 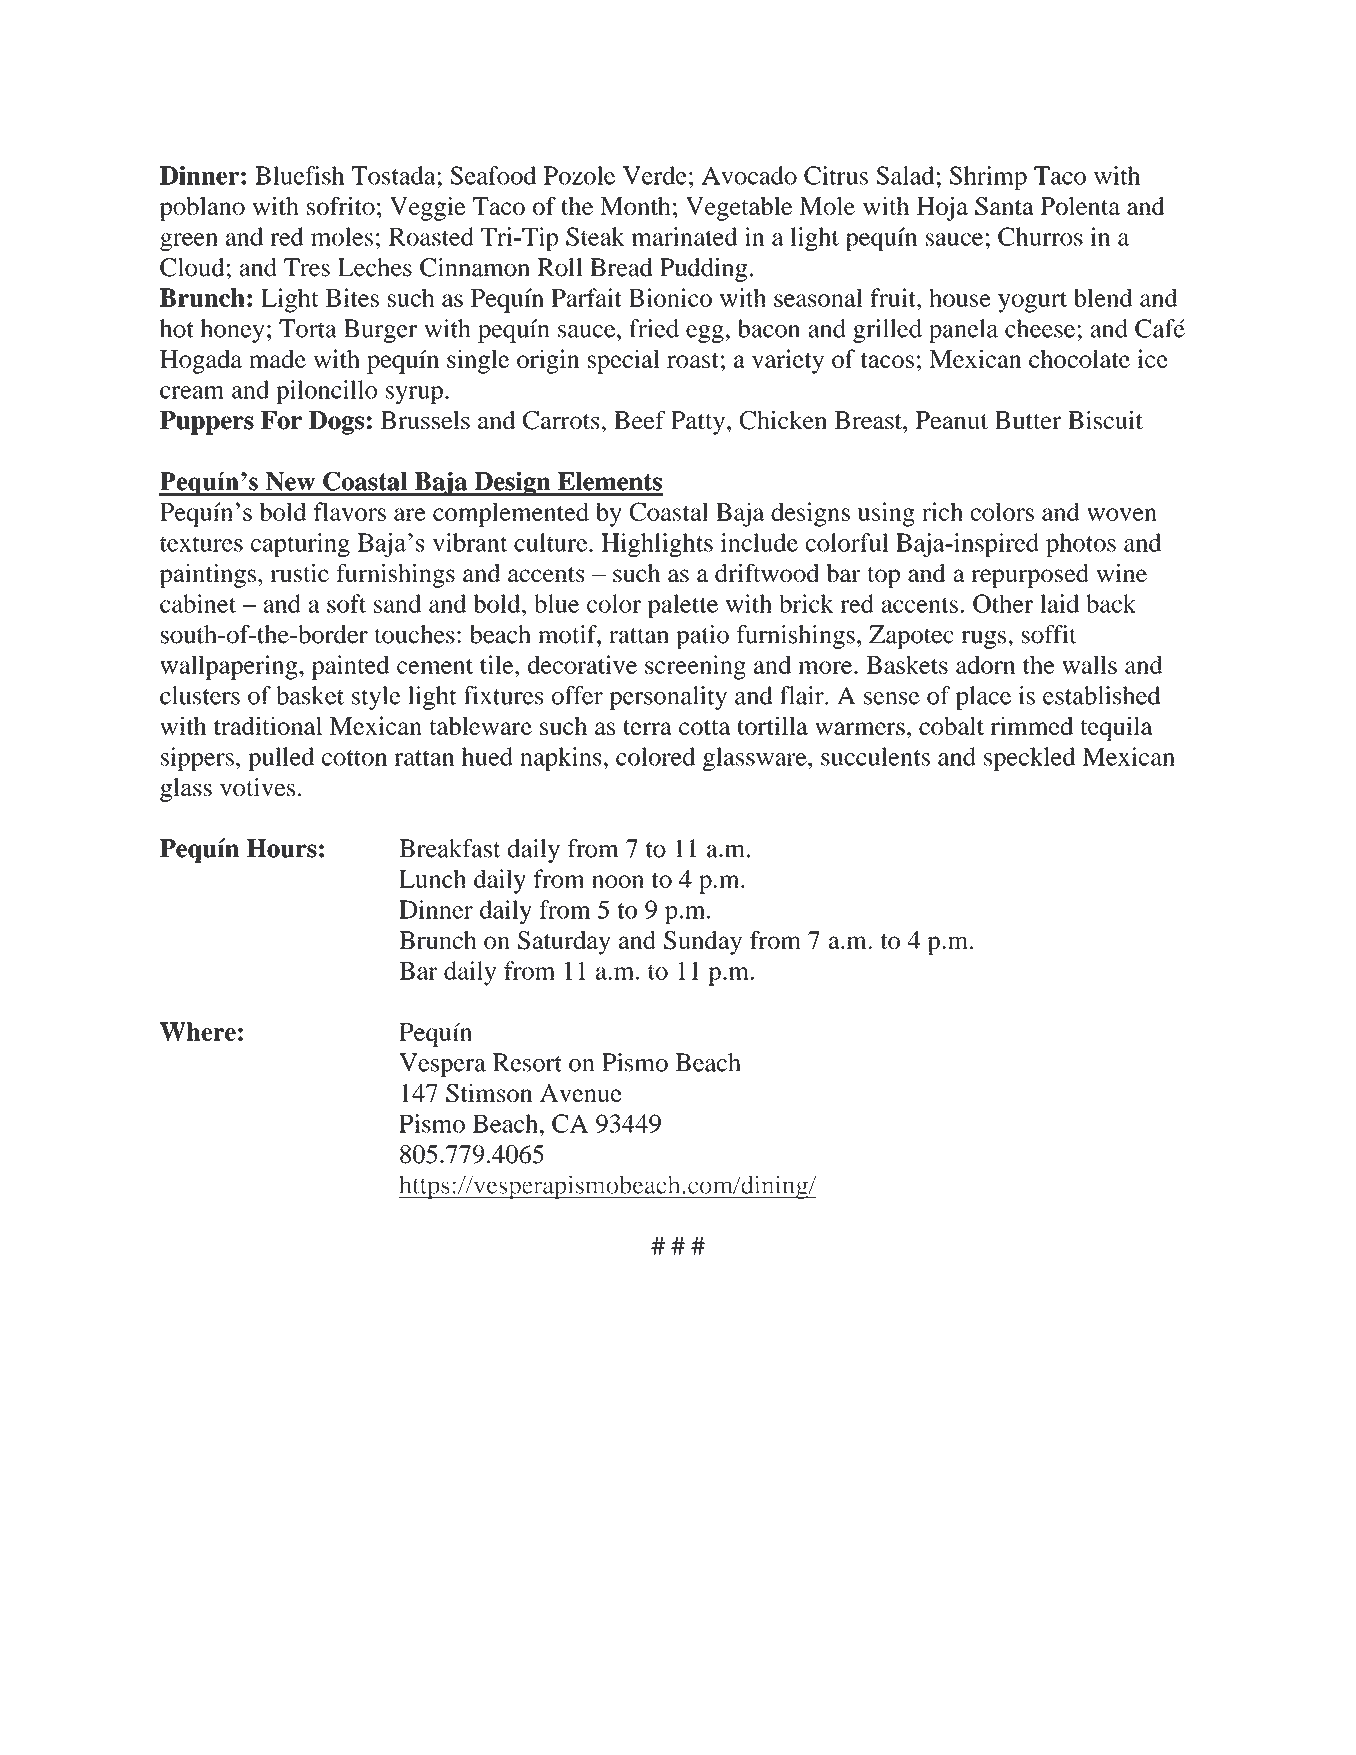 What do you see at coordinates (341, 205) in the page?
I see `sofrito` at bounding box center [341, 205].
